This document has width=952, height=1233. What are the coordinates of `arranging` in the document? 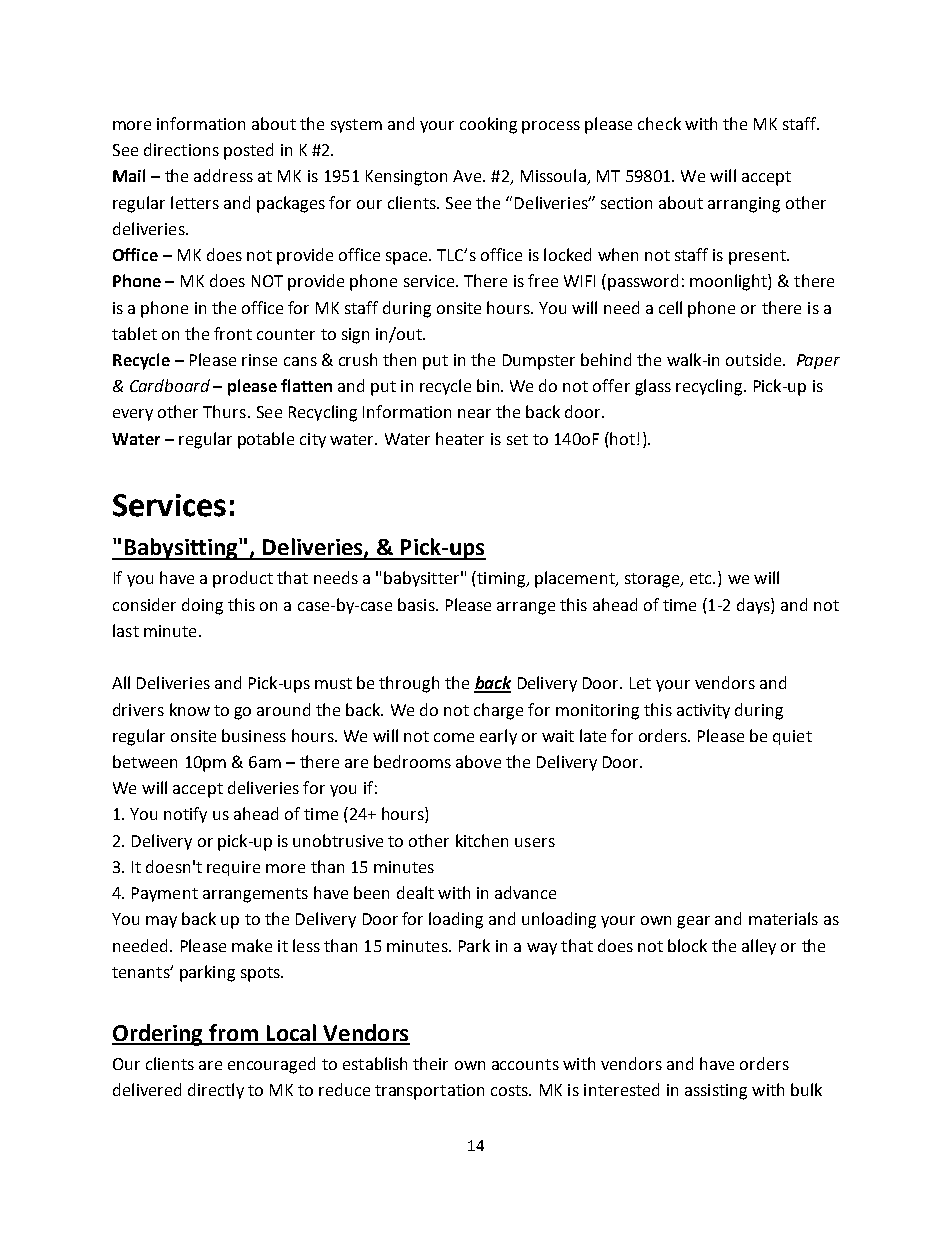 It's located at (744, 205).
